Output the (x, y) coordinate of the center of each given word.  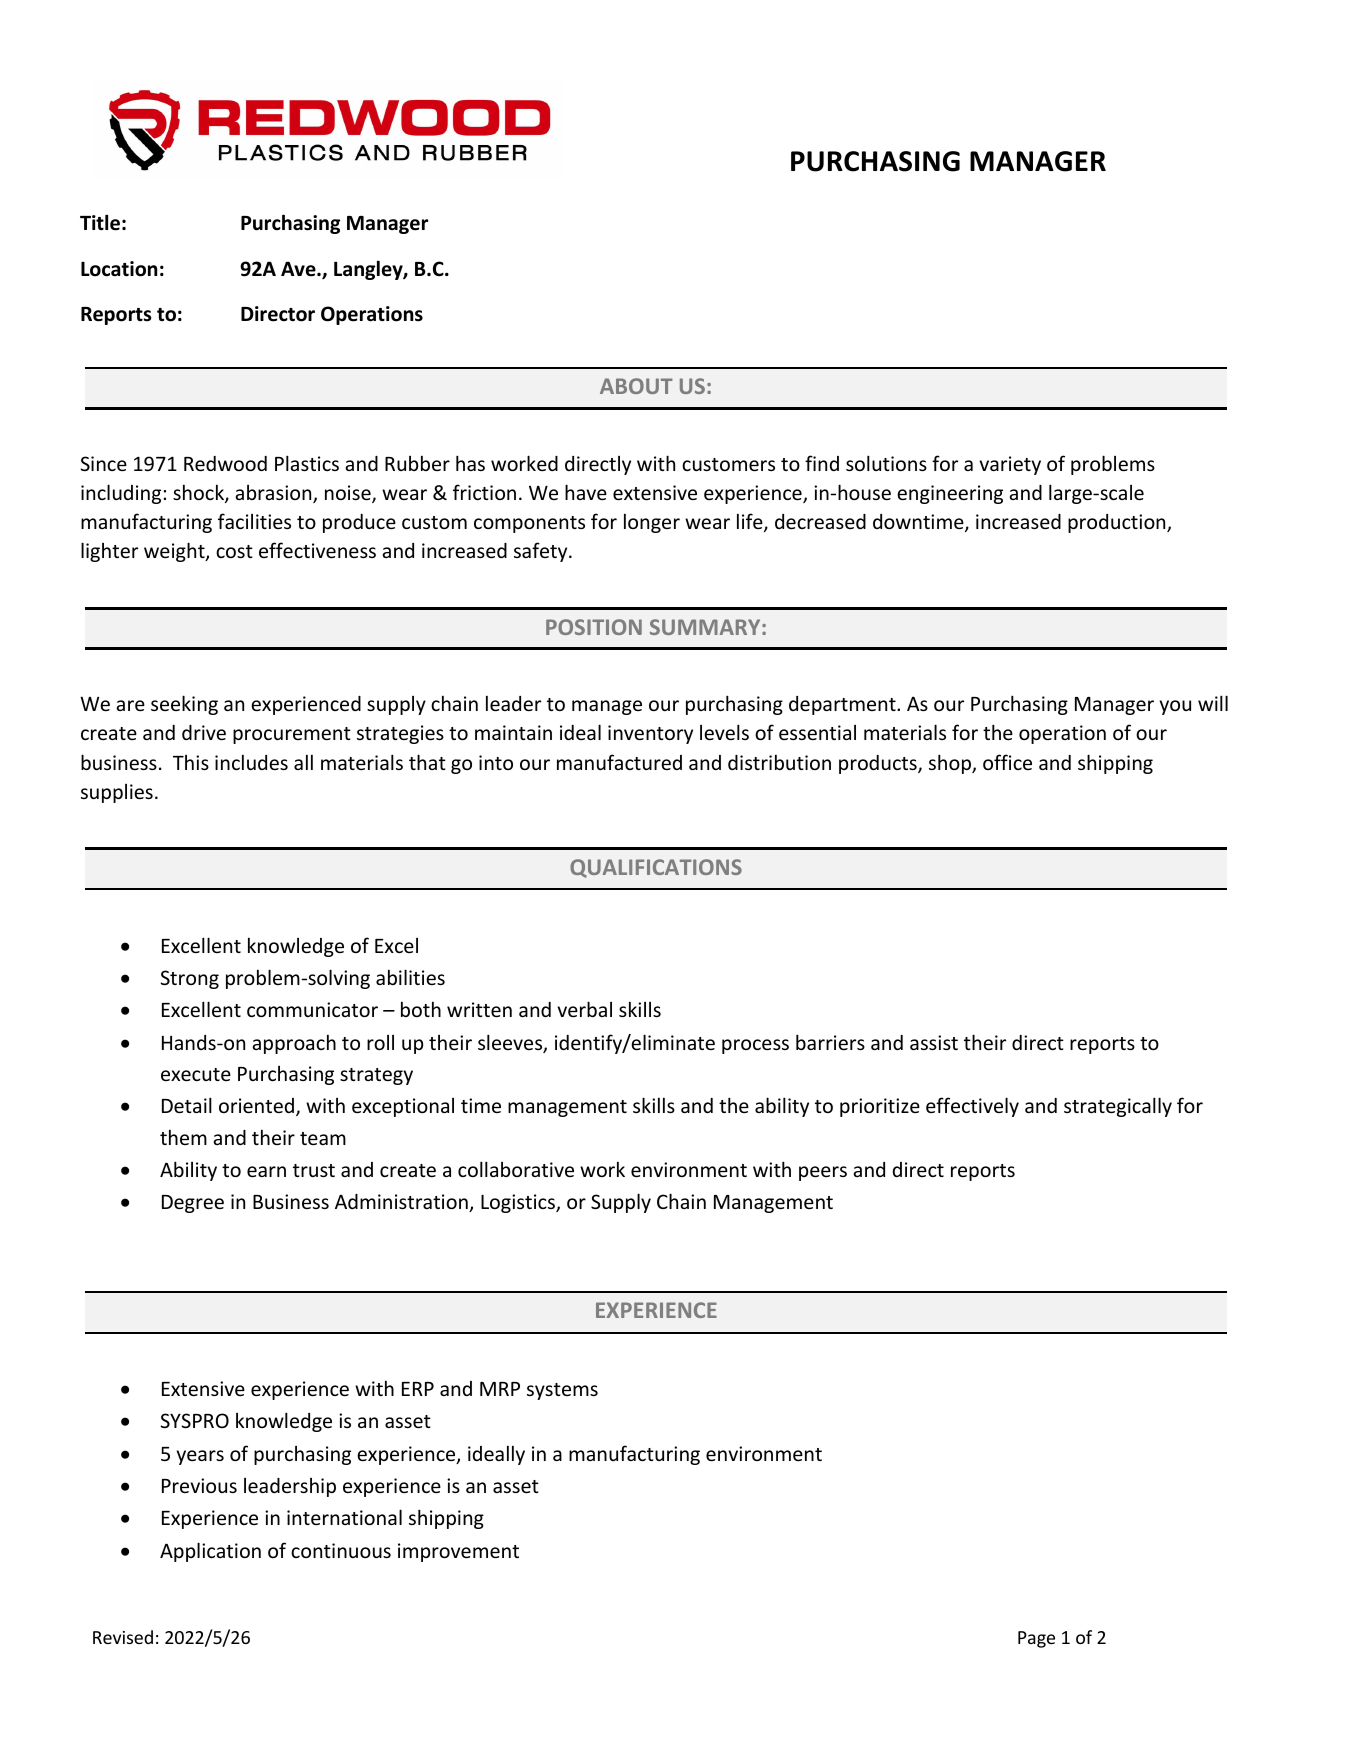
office (1007, 762)
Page (1036, 1639)
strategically (1118, 1107)
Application (210, 1552)
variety (1010, 465)
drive (204, 732)
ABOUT (636, 386)
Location (119, 269)
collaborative (516, 1169)
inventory (650, 734)
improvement (458, 1552)
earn (266, 1171)
